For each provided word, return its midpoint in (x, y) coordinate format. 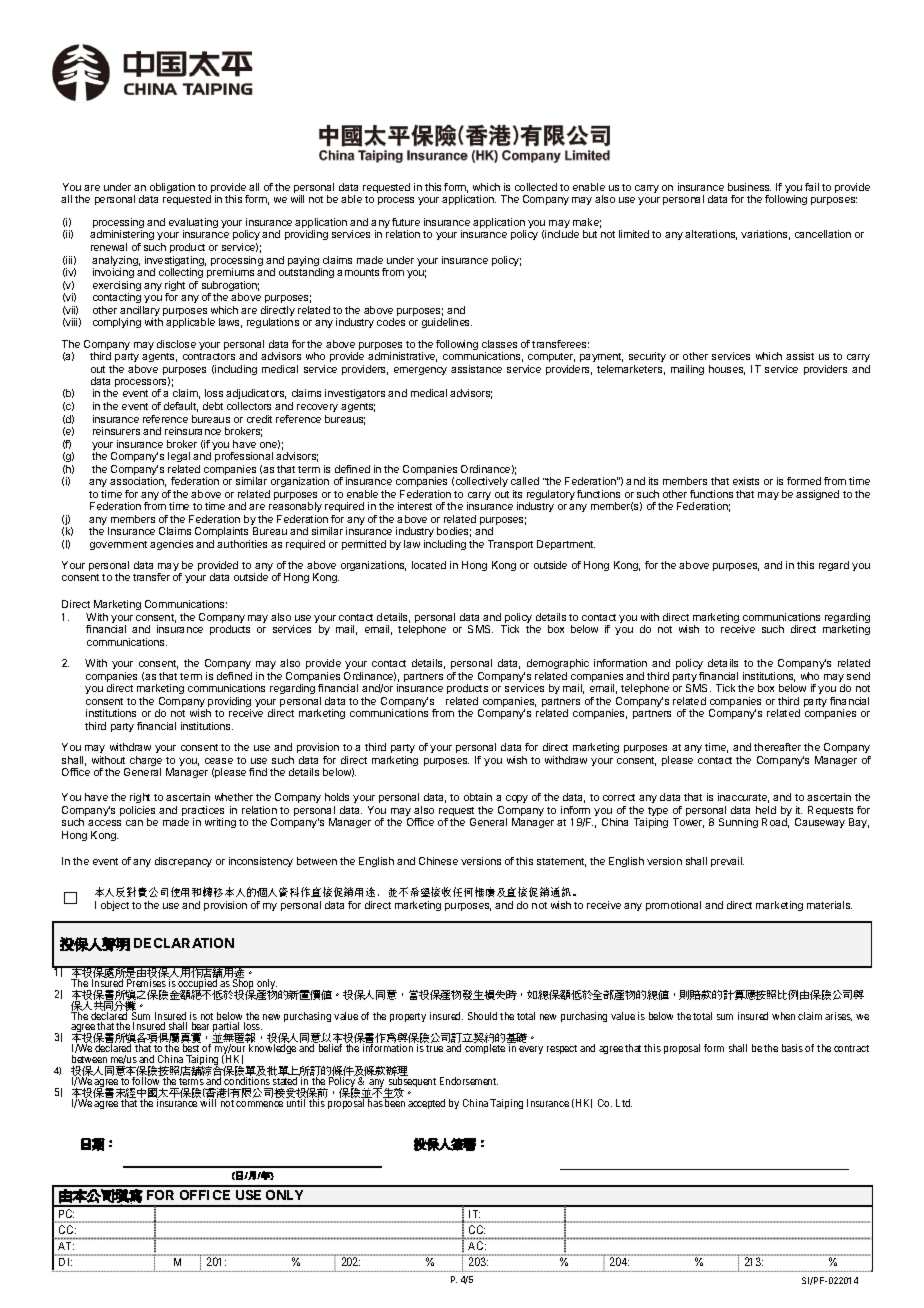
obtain (478, 797)
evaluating (193, 224)
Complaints (221, 532)
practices (203, 812)
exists (746, 481)
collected (536, 187)
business (749, 187)
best (191, 1048)
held (766, 810)
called (525, 481)
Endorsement (469, 1081)
